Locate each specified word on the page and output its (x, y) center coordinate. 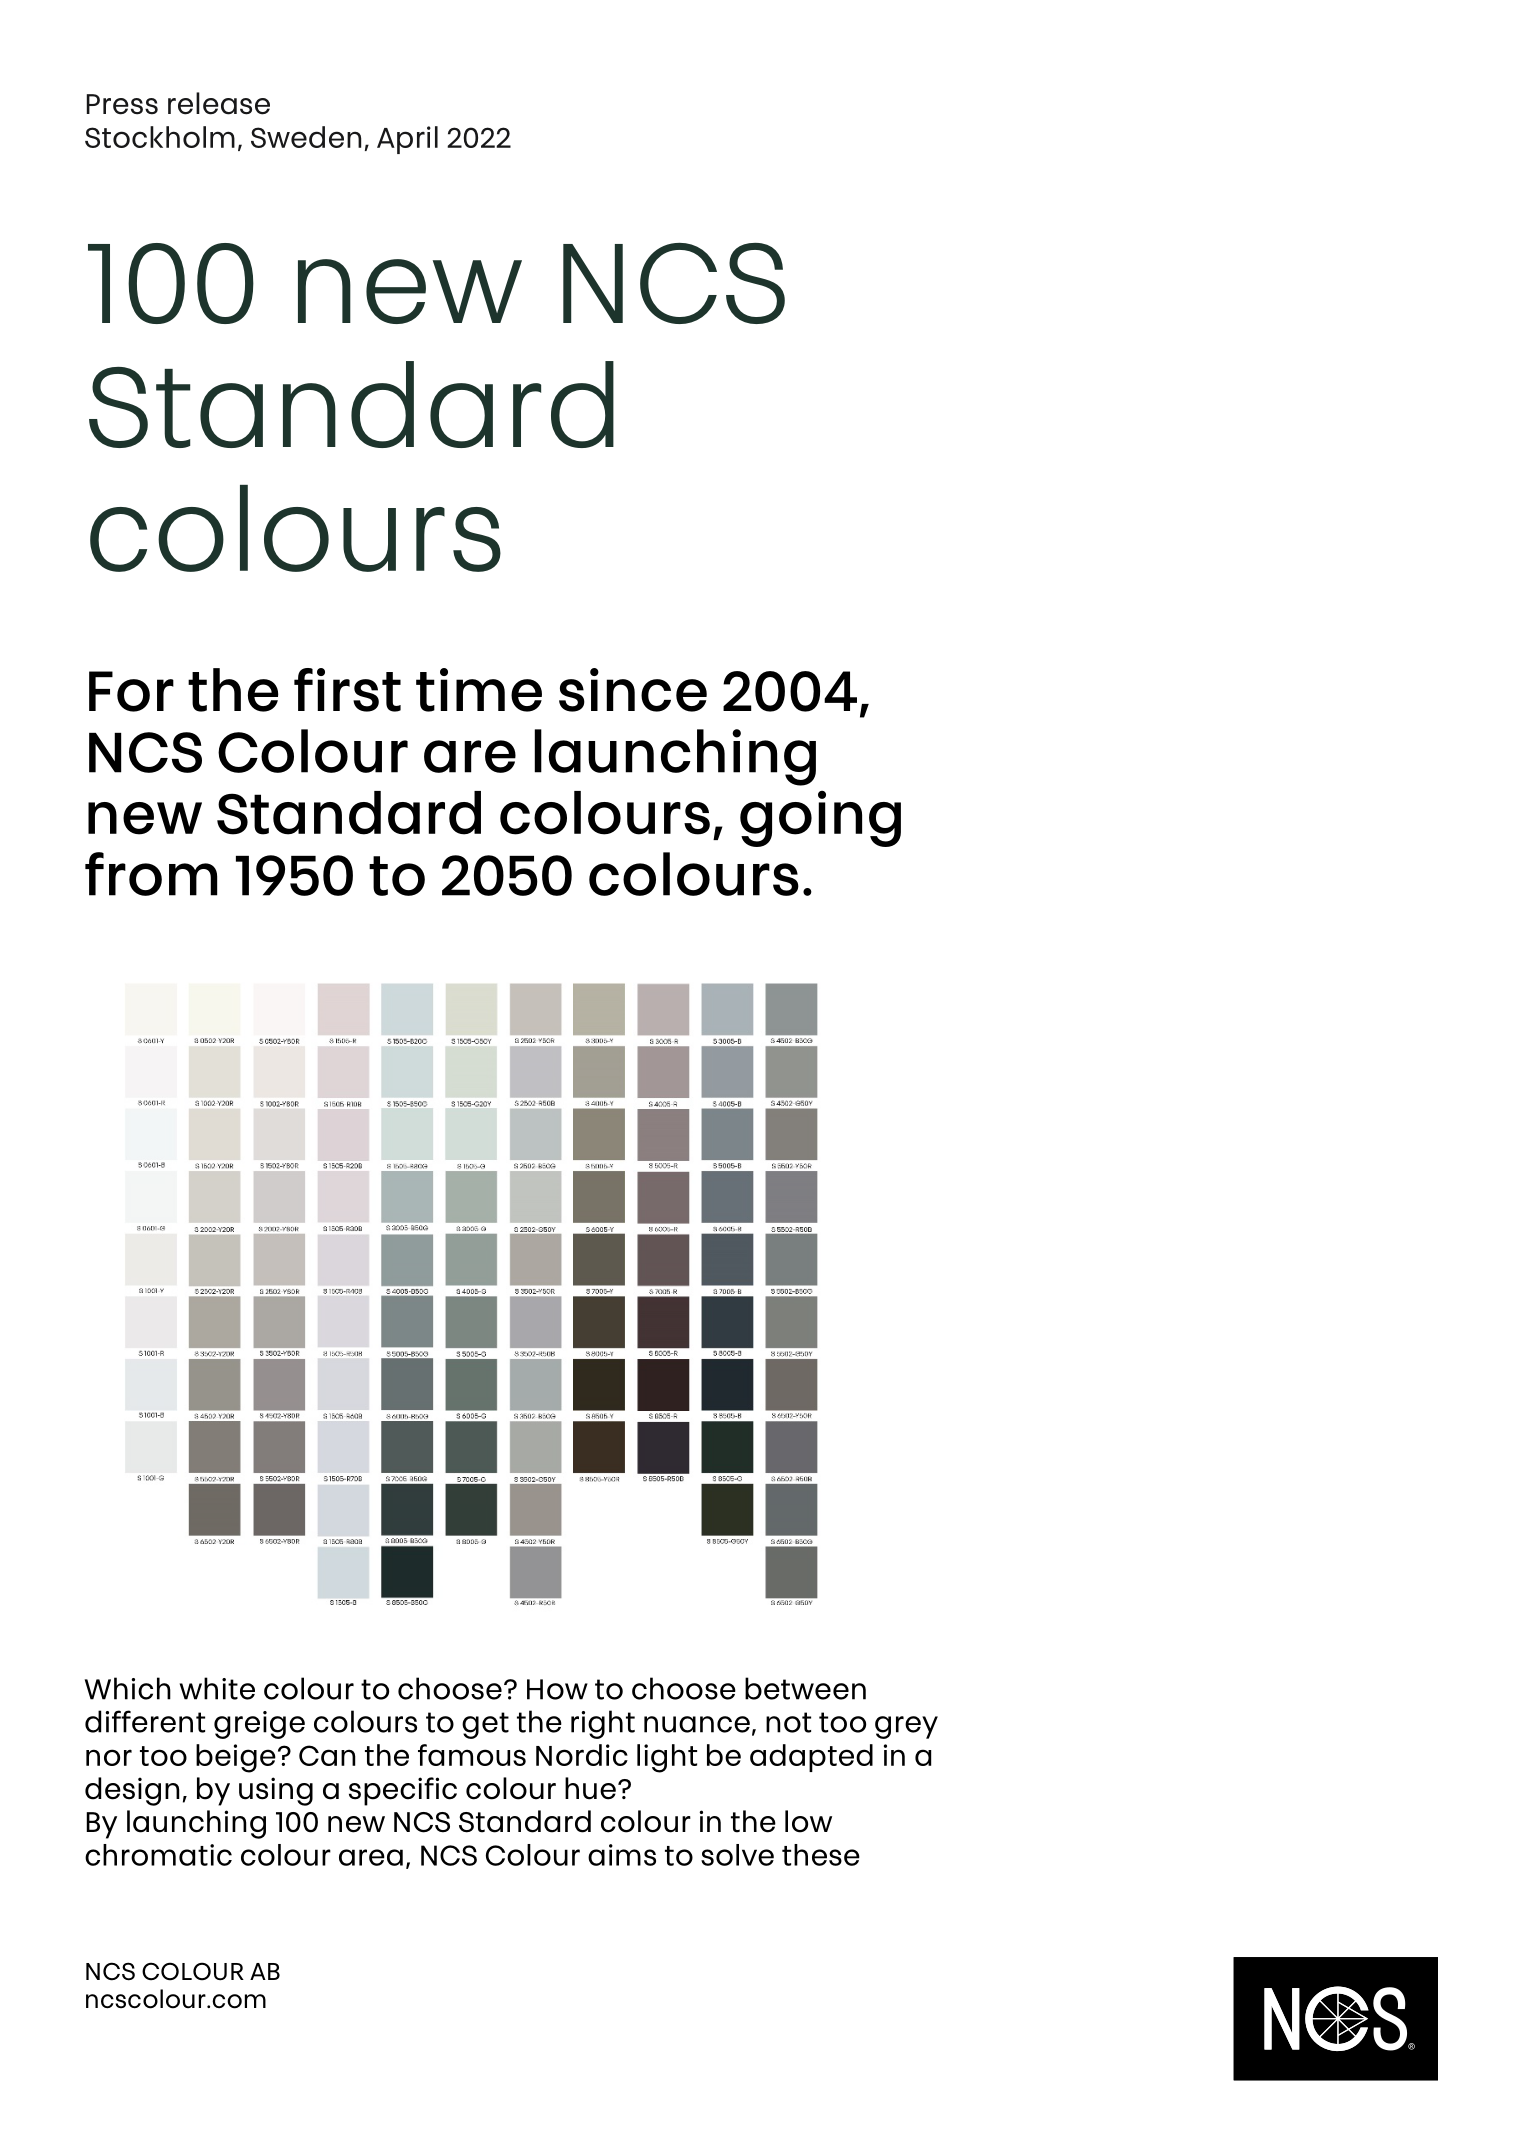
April (407, 140)
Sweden (306, 137)
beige (236, 1758)
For (131, 691)
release (219, 103)
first (347, 690)
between (805, 1688)
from (151, 874)
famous (472, 1755)
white (217, 1688)
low (808, 1821)
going (820, 819)
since (633, 690)
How (557, 1689)
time (479, 690)
